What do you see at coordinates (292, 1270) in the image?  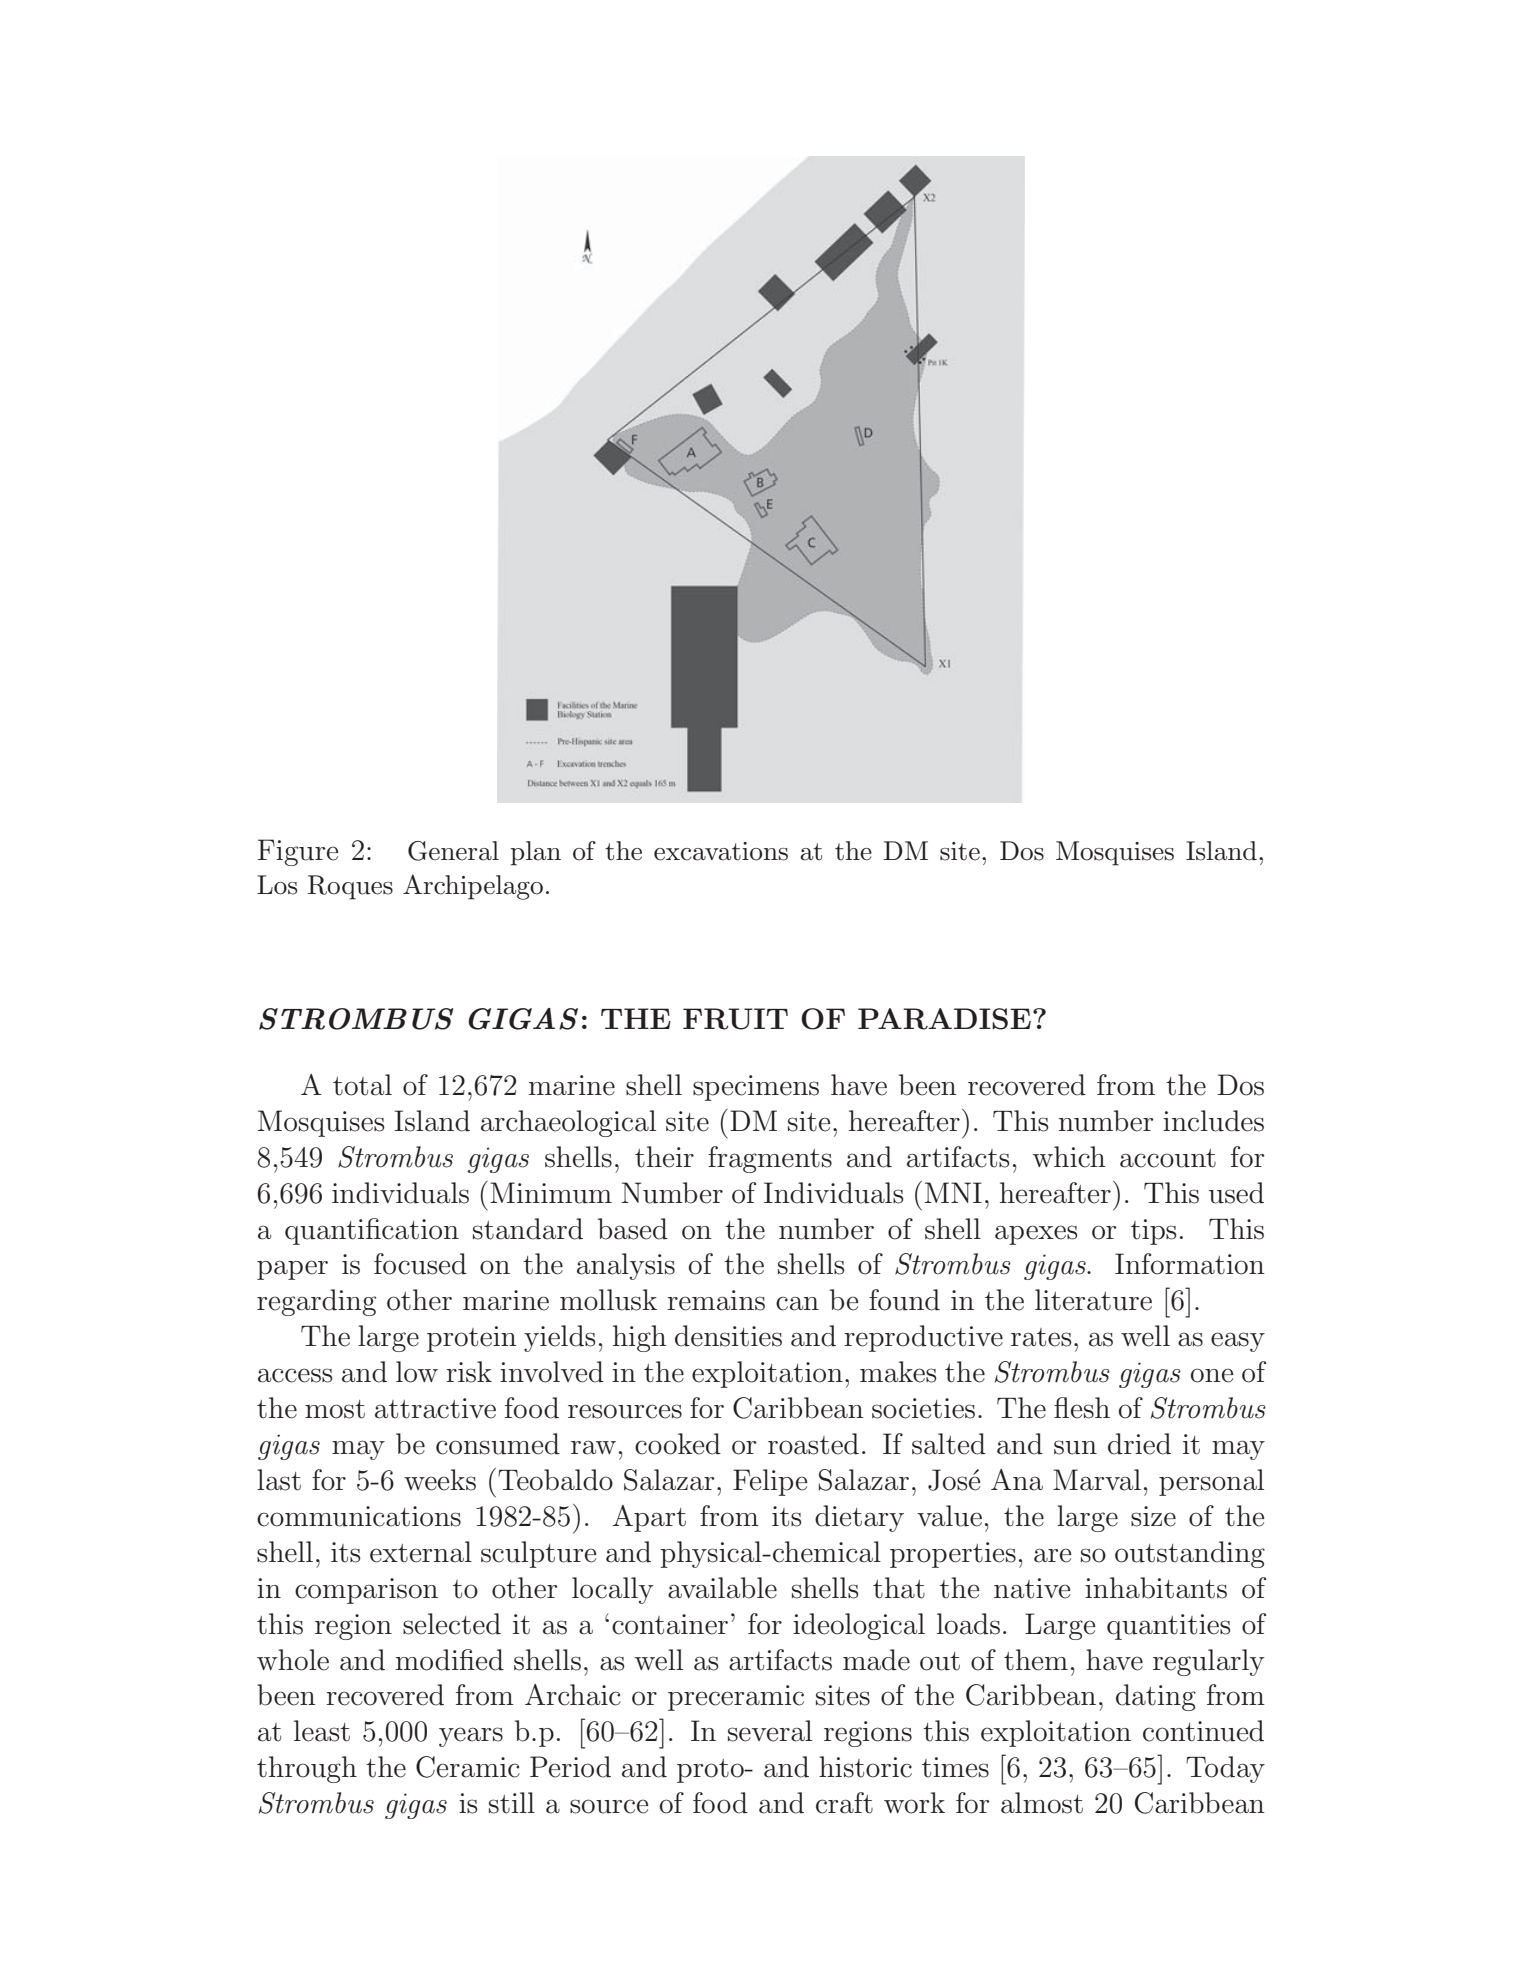 I see `paper` at bounding box center [292, 1270].
